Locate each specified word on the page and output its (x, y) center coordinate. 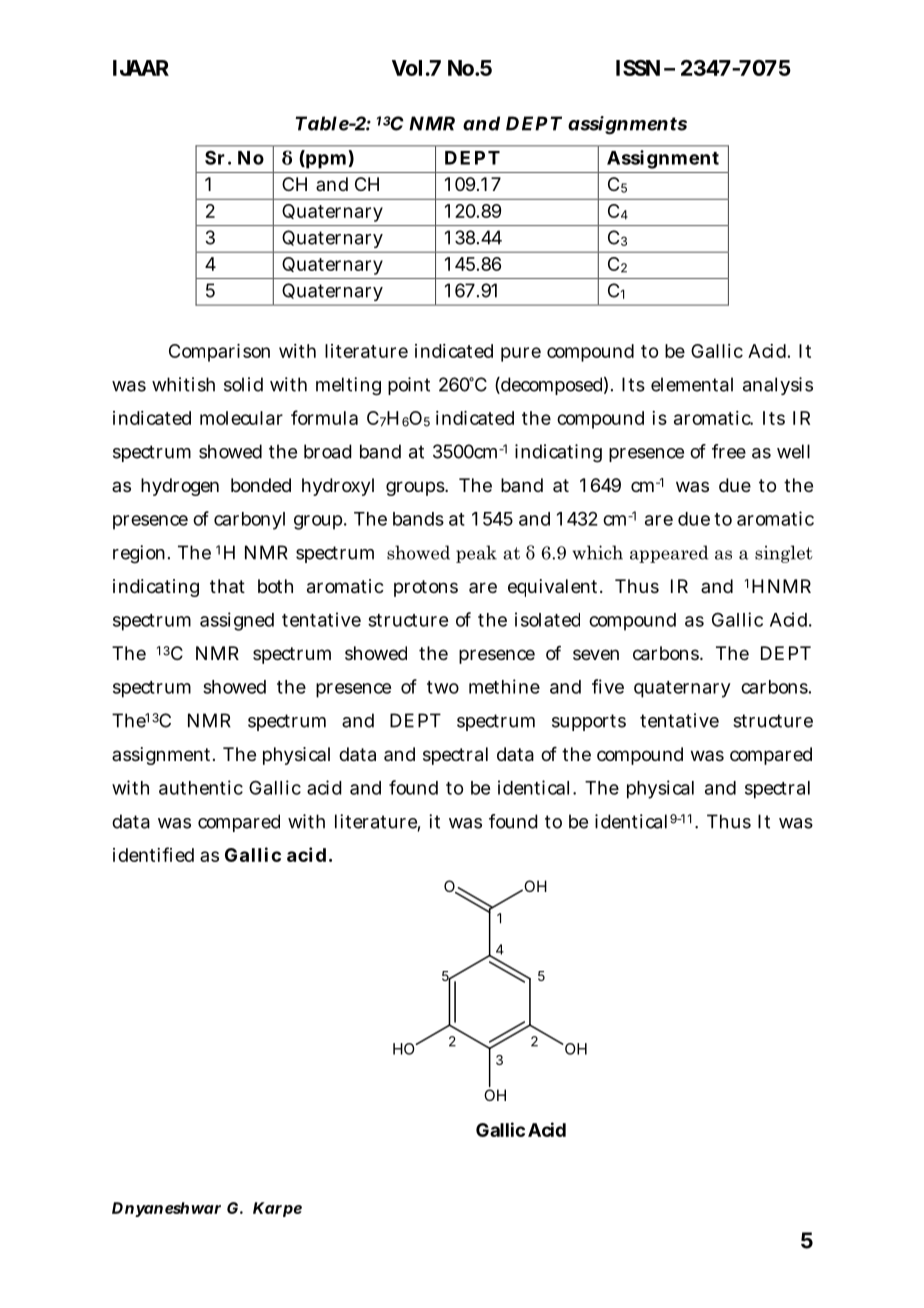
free (729, 451)
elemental (692, 384)
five (608, 686)
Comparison (219, 353)
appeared (669, 554)
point (409, 386)
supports (589, 722)
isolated (547, 619)
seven (596, 654)
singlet (784, 554)
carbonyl (249, 521)
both (275, 586)
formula (324, 417)
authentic (201, 787)
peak (476, 554)
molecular (241, 418)
